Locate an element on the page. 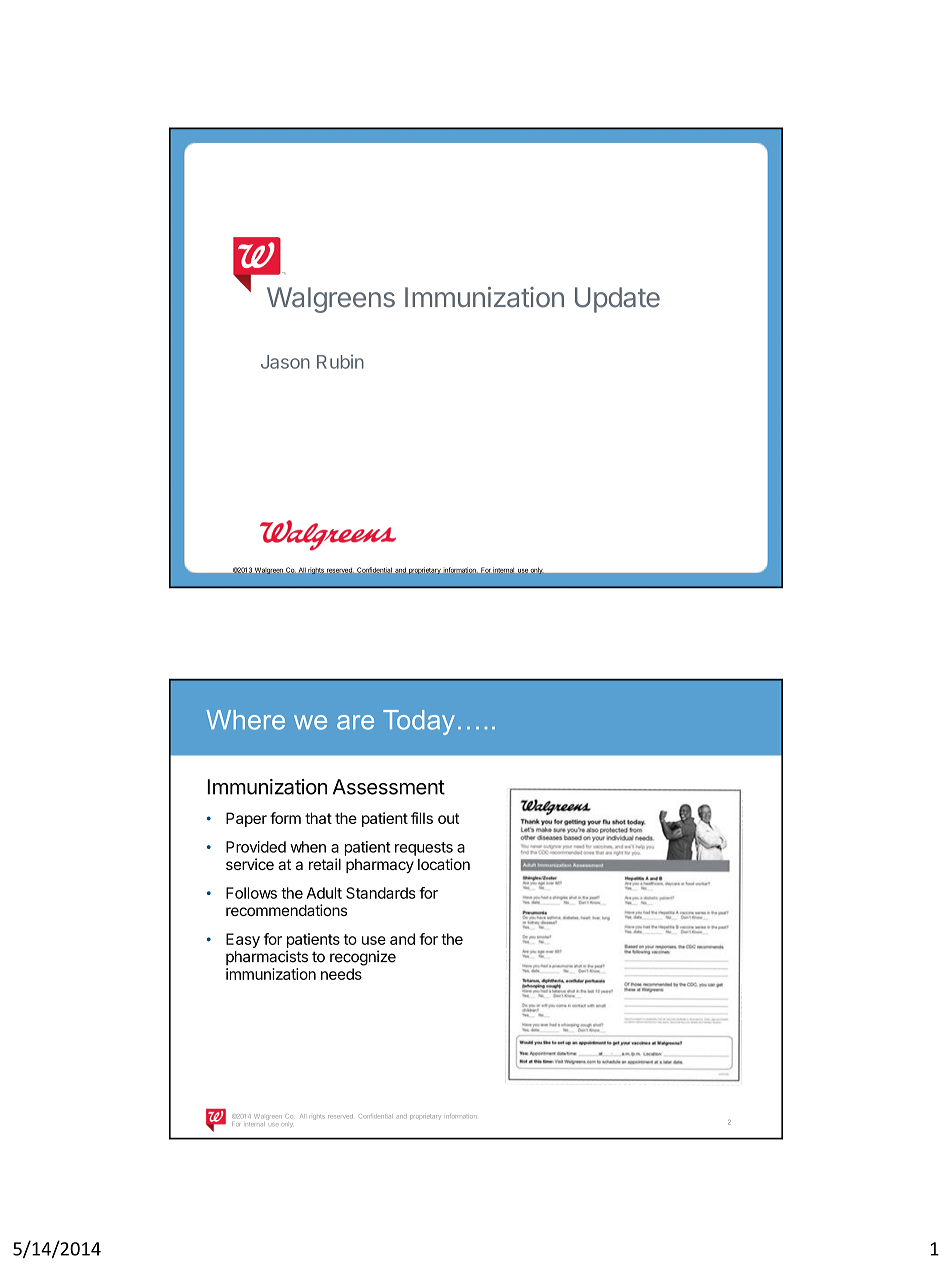  Assessment is located at coordinates (389, 787).
